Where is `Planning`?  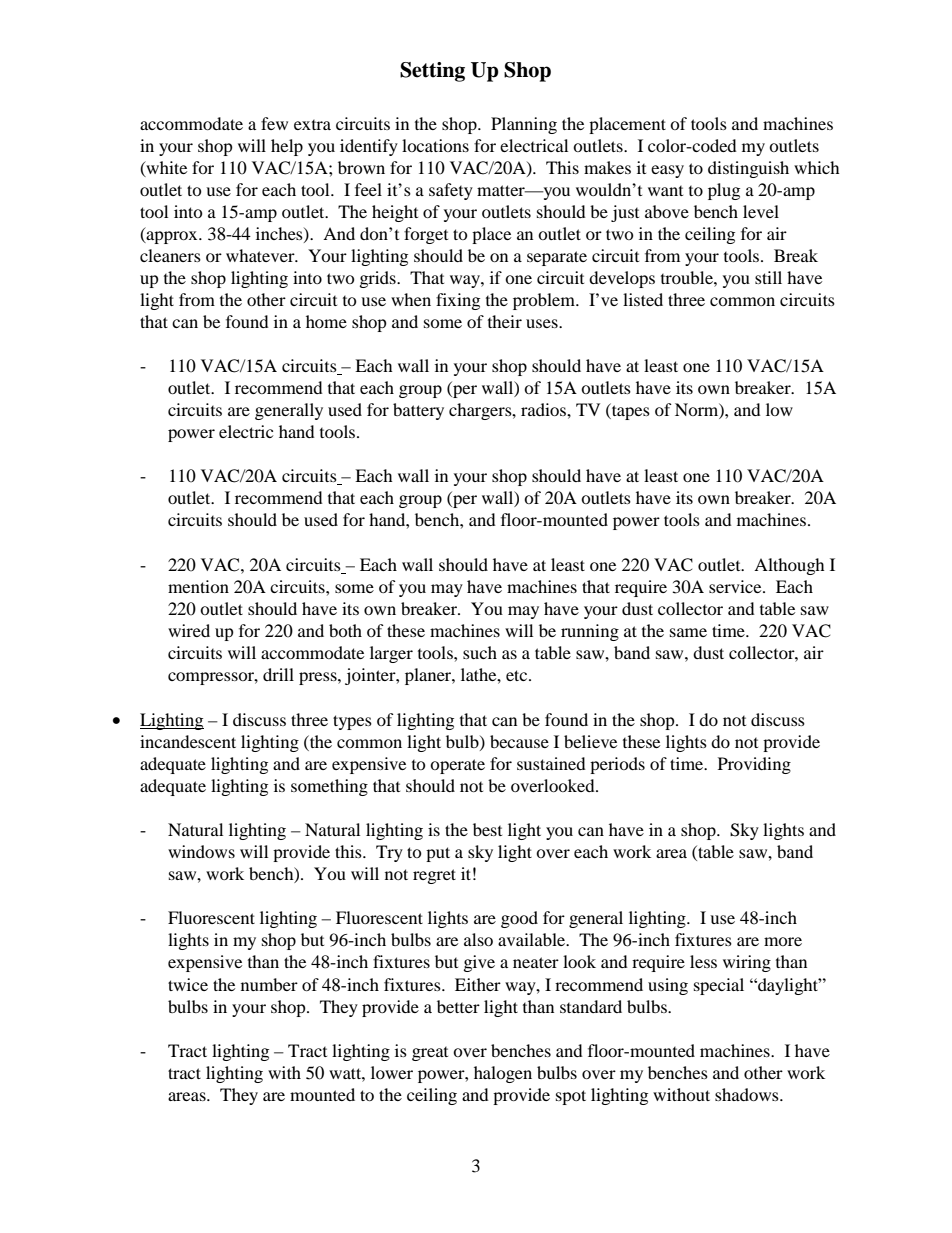
Planning is located at coordinates (524, 125).
